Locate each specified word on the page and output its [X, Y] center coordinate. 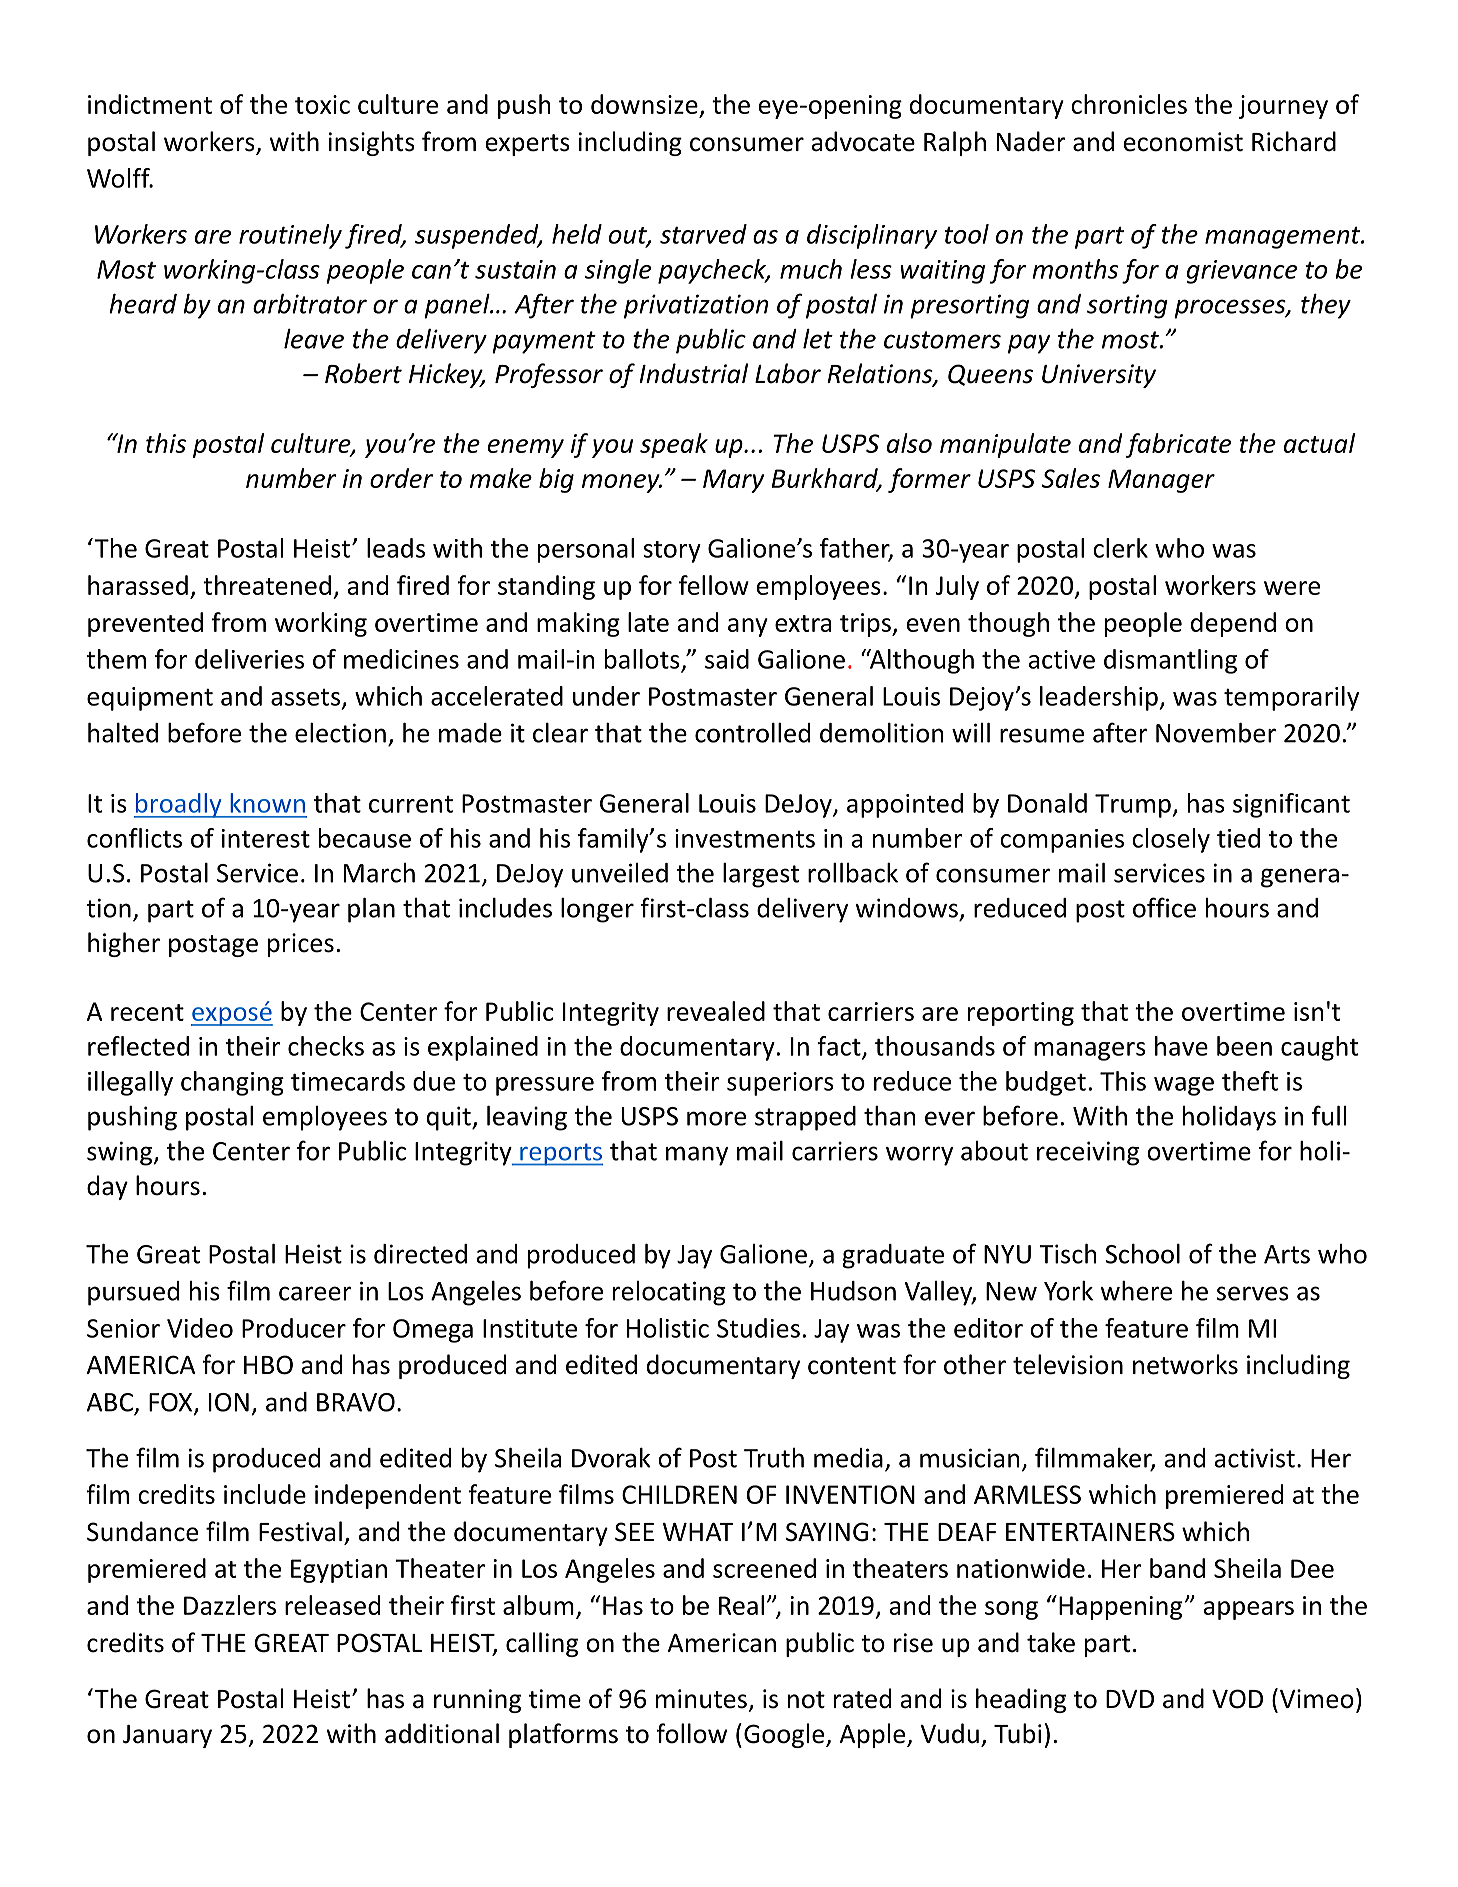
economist [1183, 142]
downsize [644, 104]
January [167, 1736]
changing [232, 1083]
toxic [322, 104]
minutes [701, 1699]
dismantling [1170, 661]
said [727, 659]
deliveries [249, 659]
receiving [1088, 1153]
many [697, 1156]
